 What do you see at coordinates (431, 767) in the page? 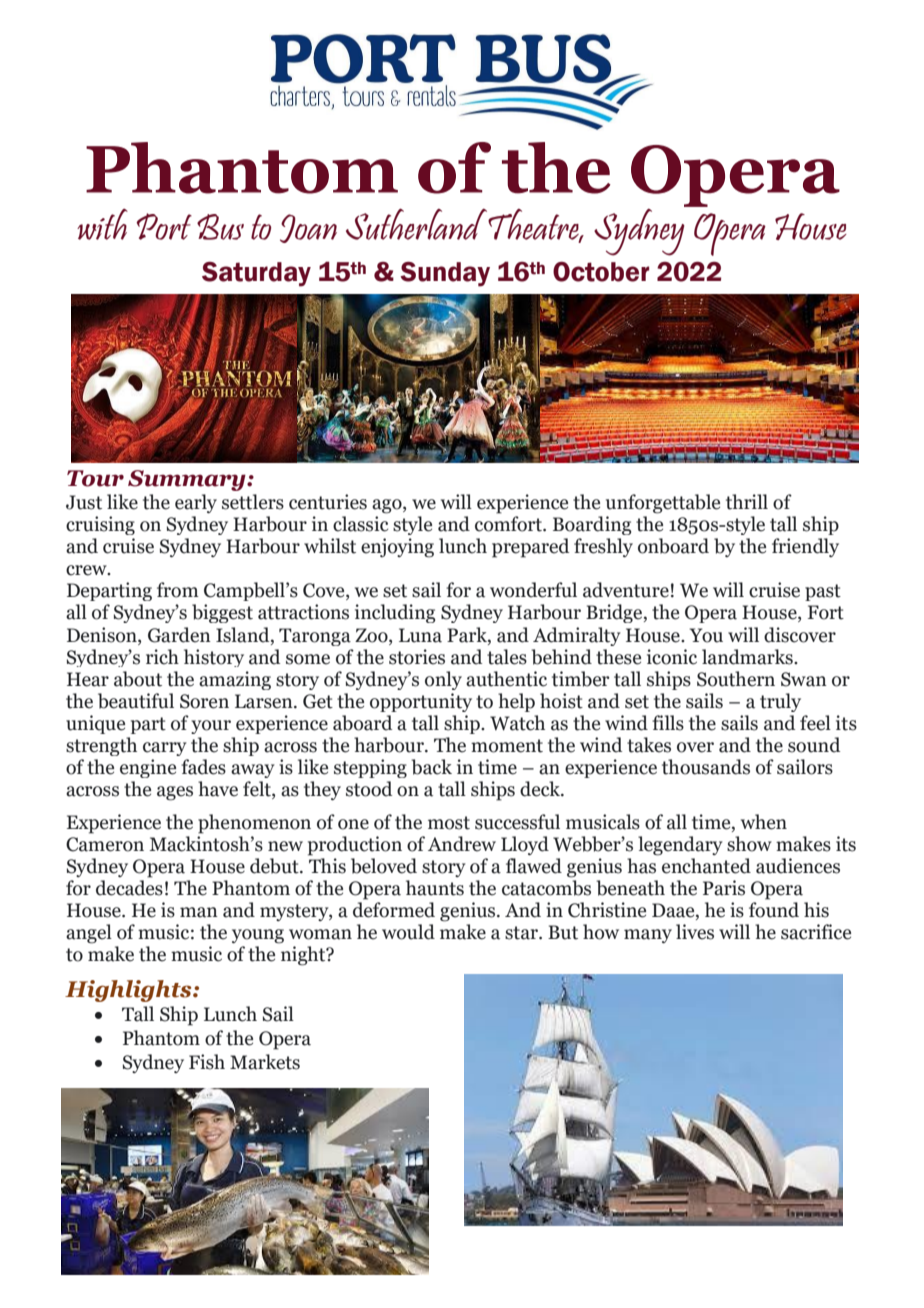
I see `back` at bounding box center [431, 767].
